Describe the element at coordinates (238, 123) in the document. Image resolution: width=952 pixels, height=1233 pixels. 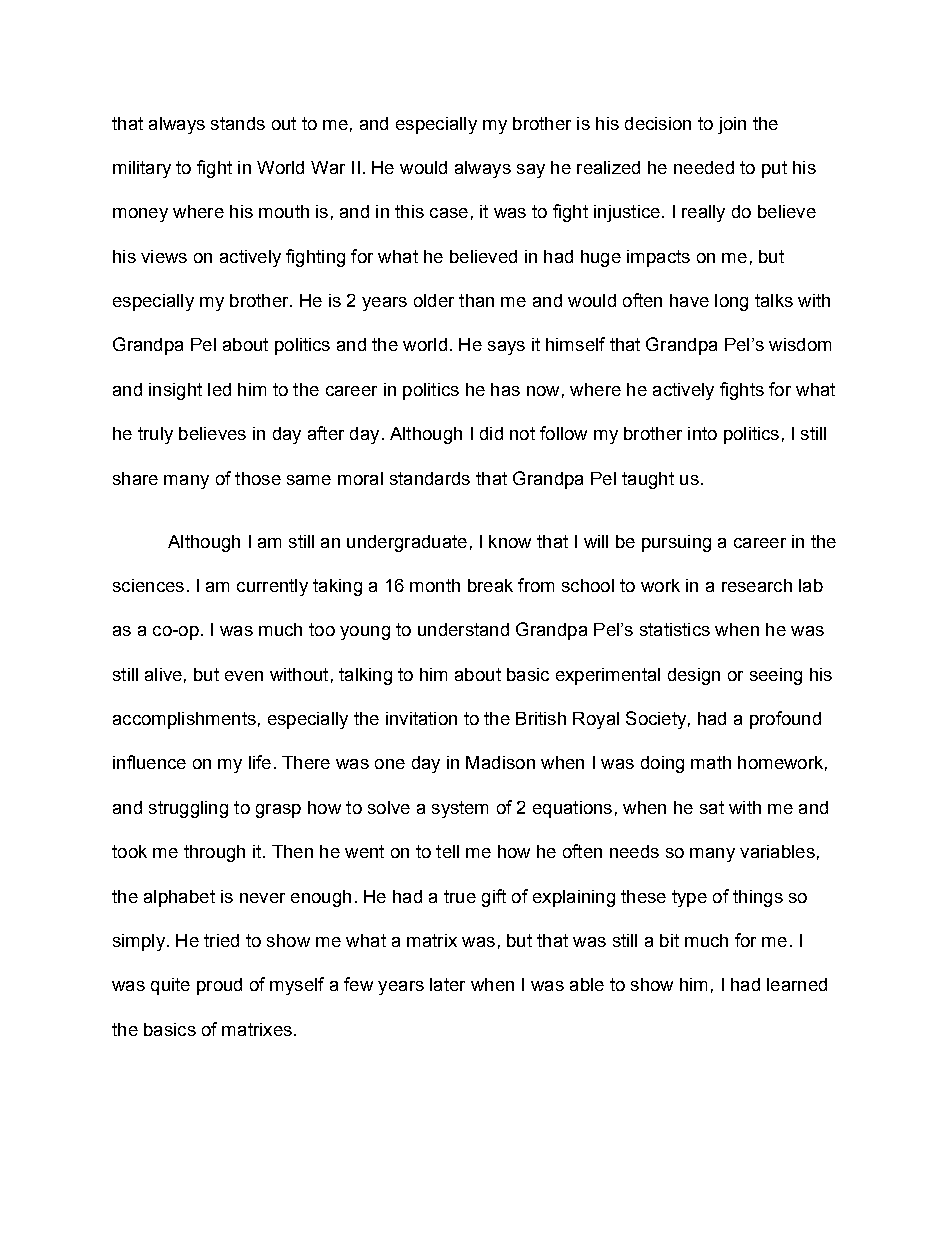
I see `stands` at that location.
